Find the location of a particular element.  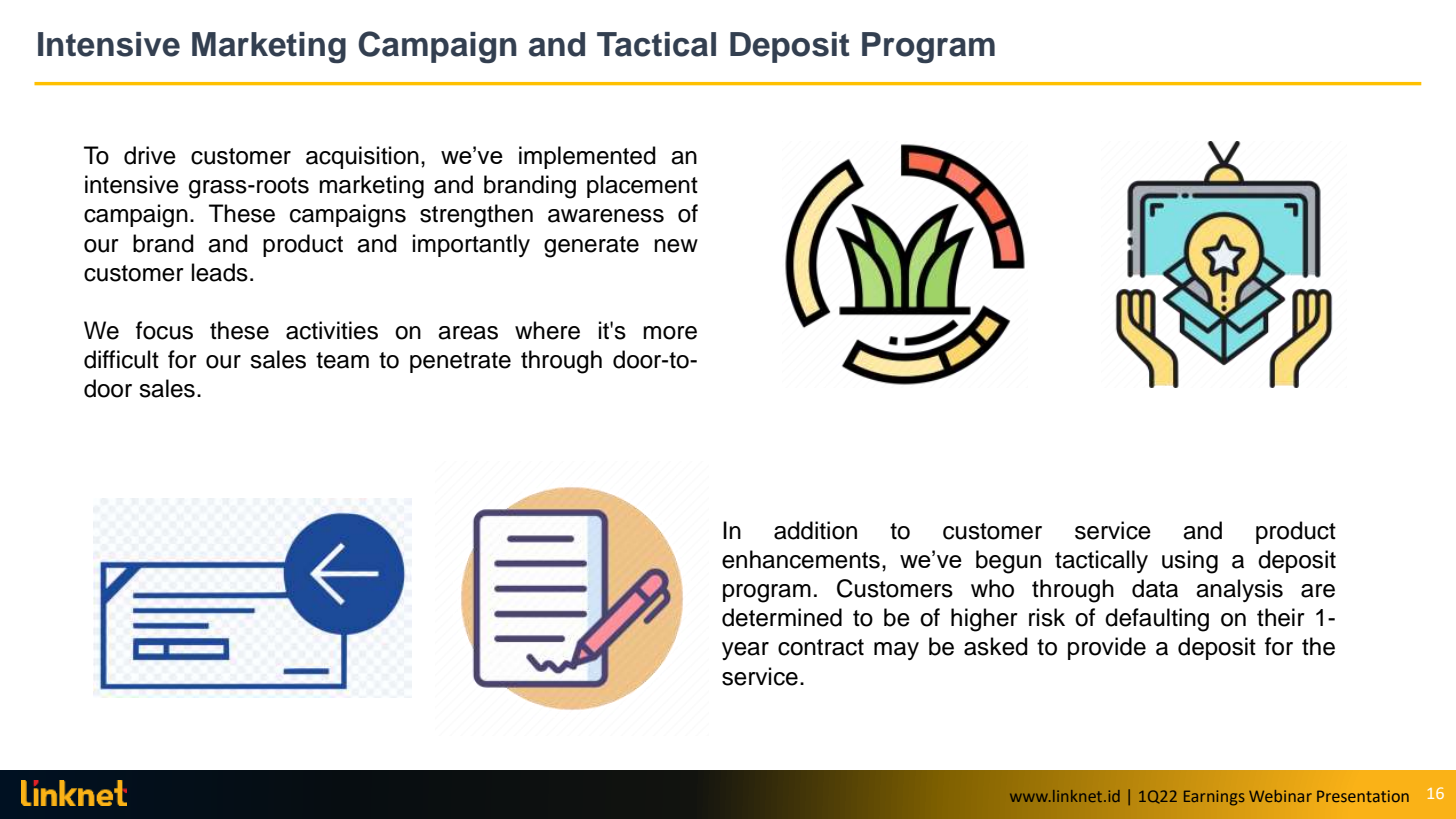

where is located at coordinates (547, 330).
